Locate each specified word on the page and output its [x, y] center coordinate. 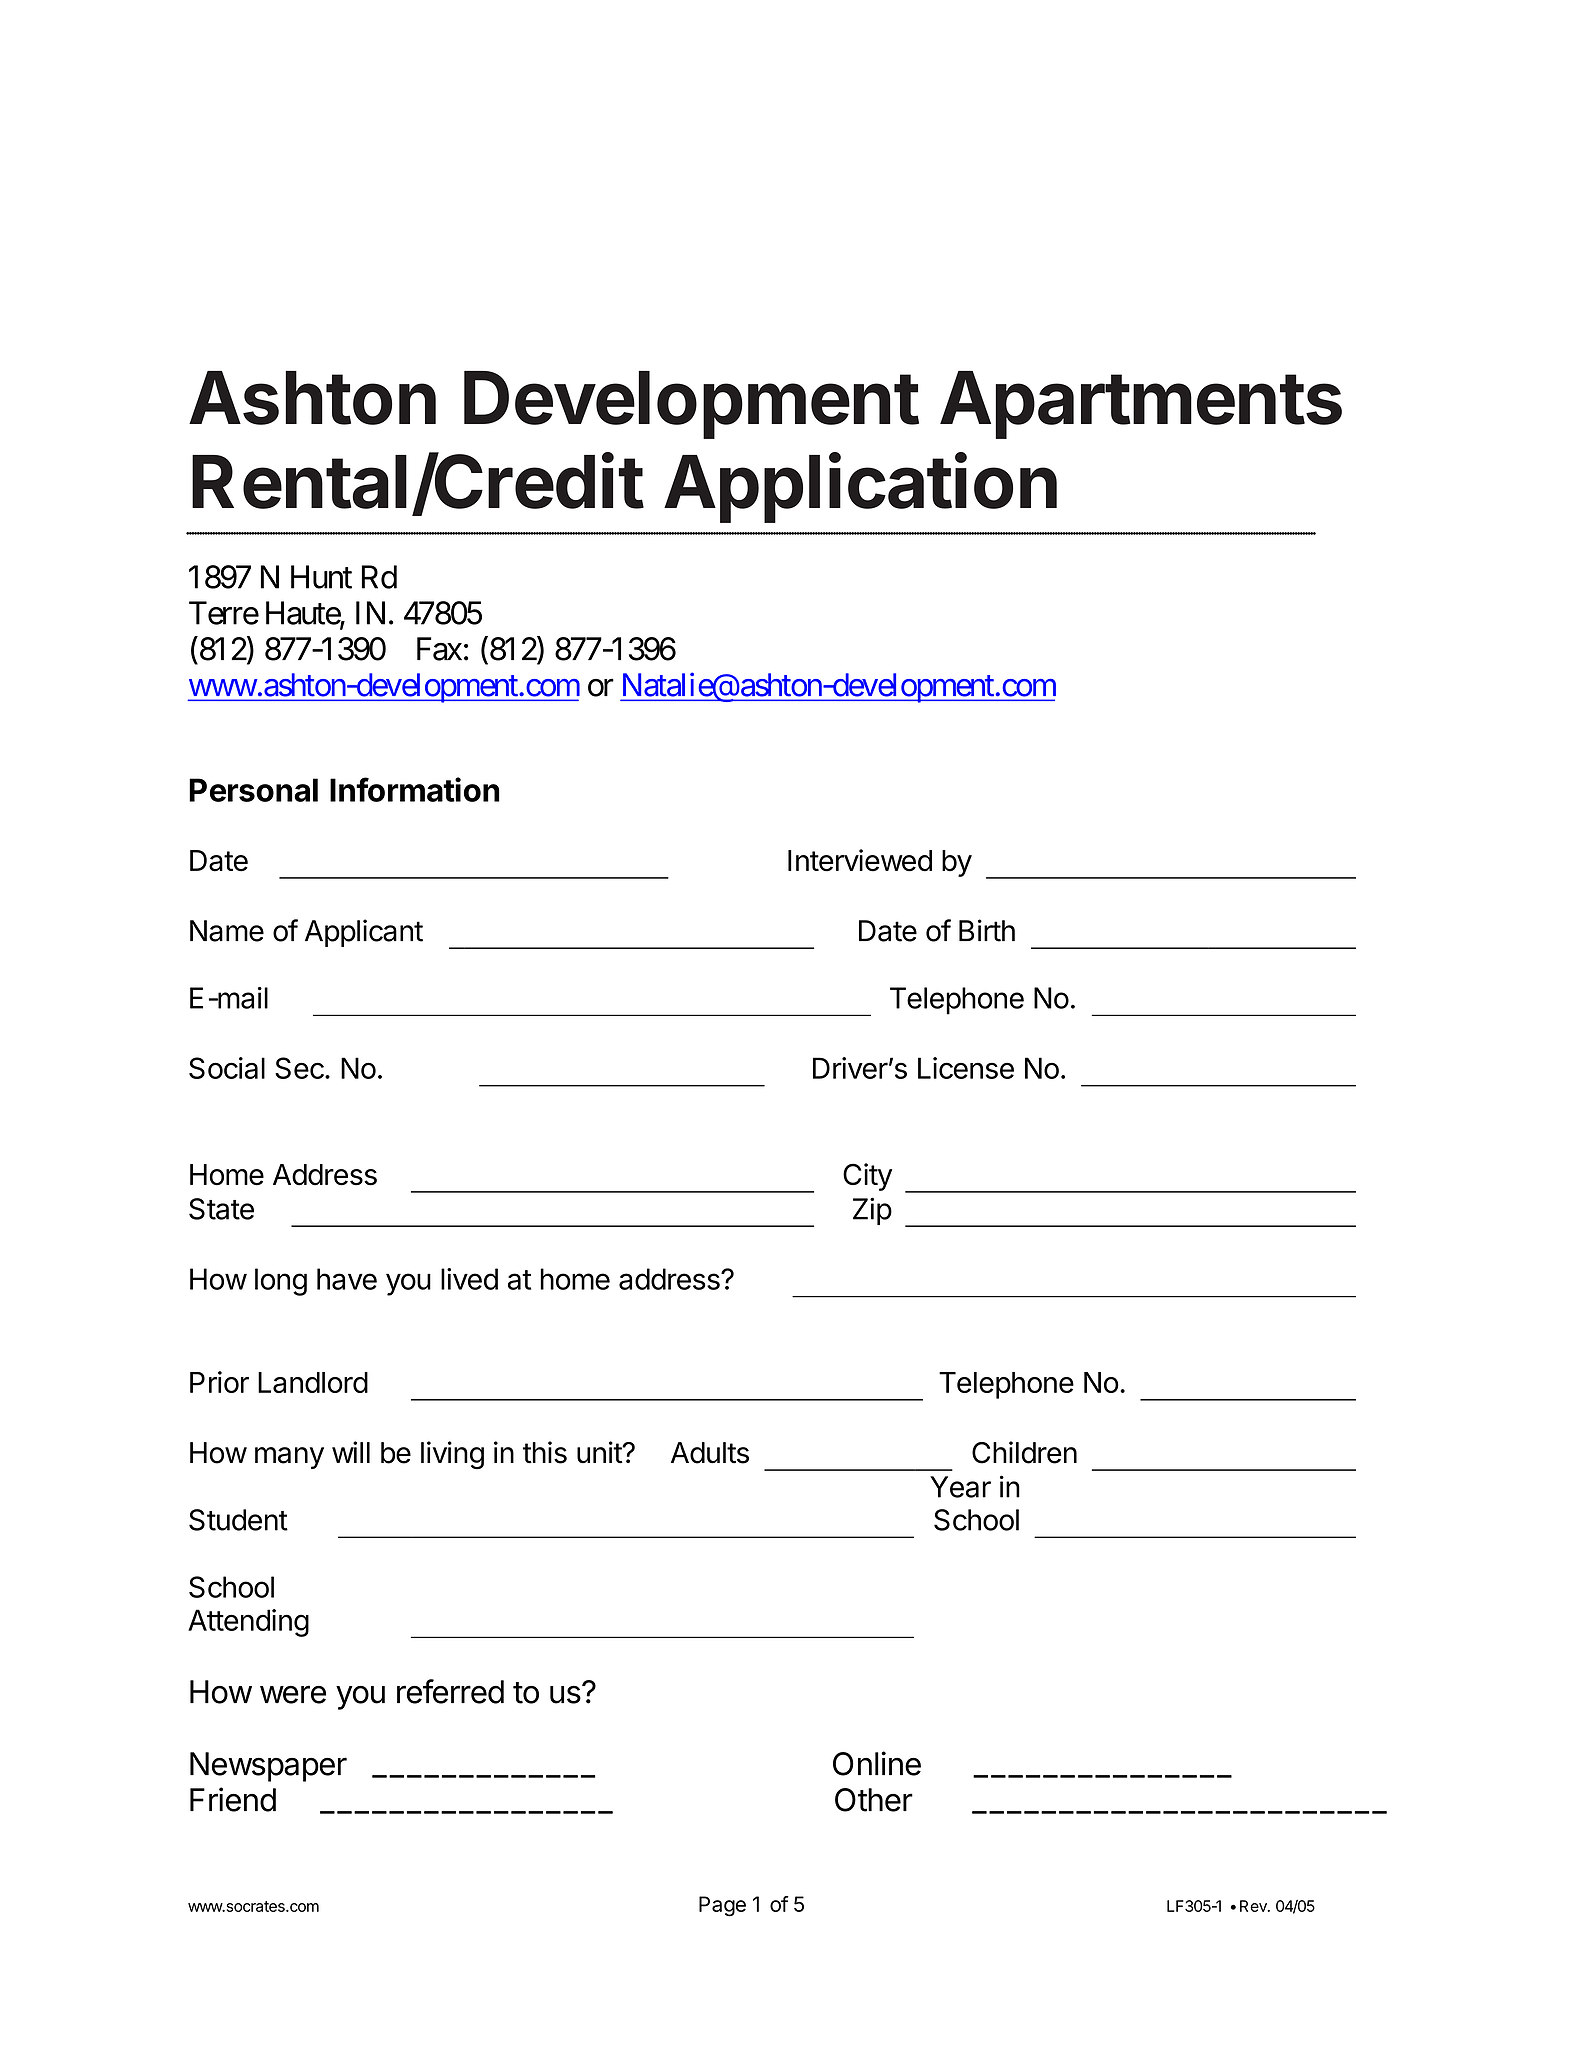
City [867, 1177]
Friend [233, 1799]
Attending [248, 1623]
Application [860, 488]
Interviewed [860, 860]
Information [415, 789]
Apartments [1141, 405]
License [966, 1068]
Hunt [321, 577]
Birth [987, 930]
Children [1024, 1452]
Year [960, 1487]
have [347, 1279]
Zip [872, 1211]
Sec [299, 1068]
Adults [710, 1453]
